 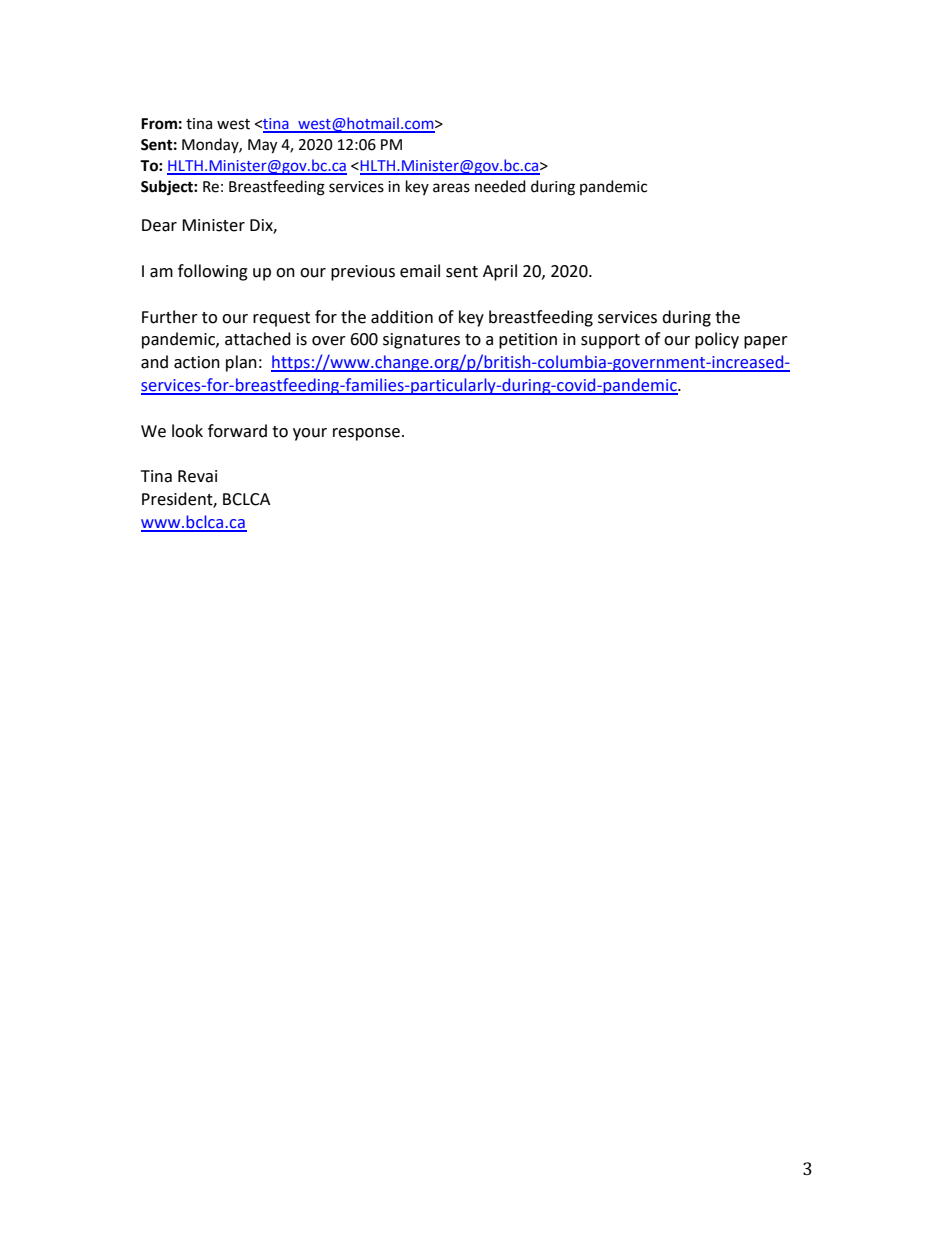 What do you see at coordinates (262, 146) in the document?
I see `May` at bounding box center [262, 146].
